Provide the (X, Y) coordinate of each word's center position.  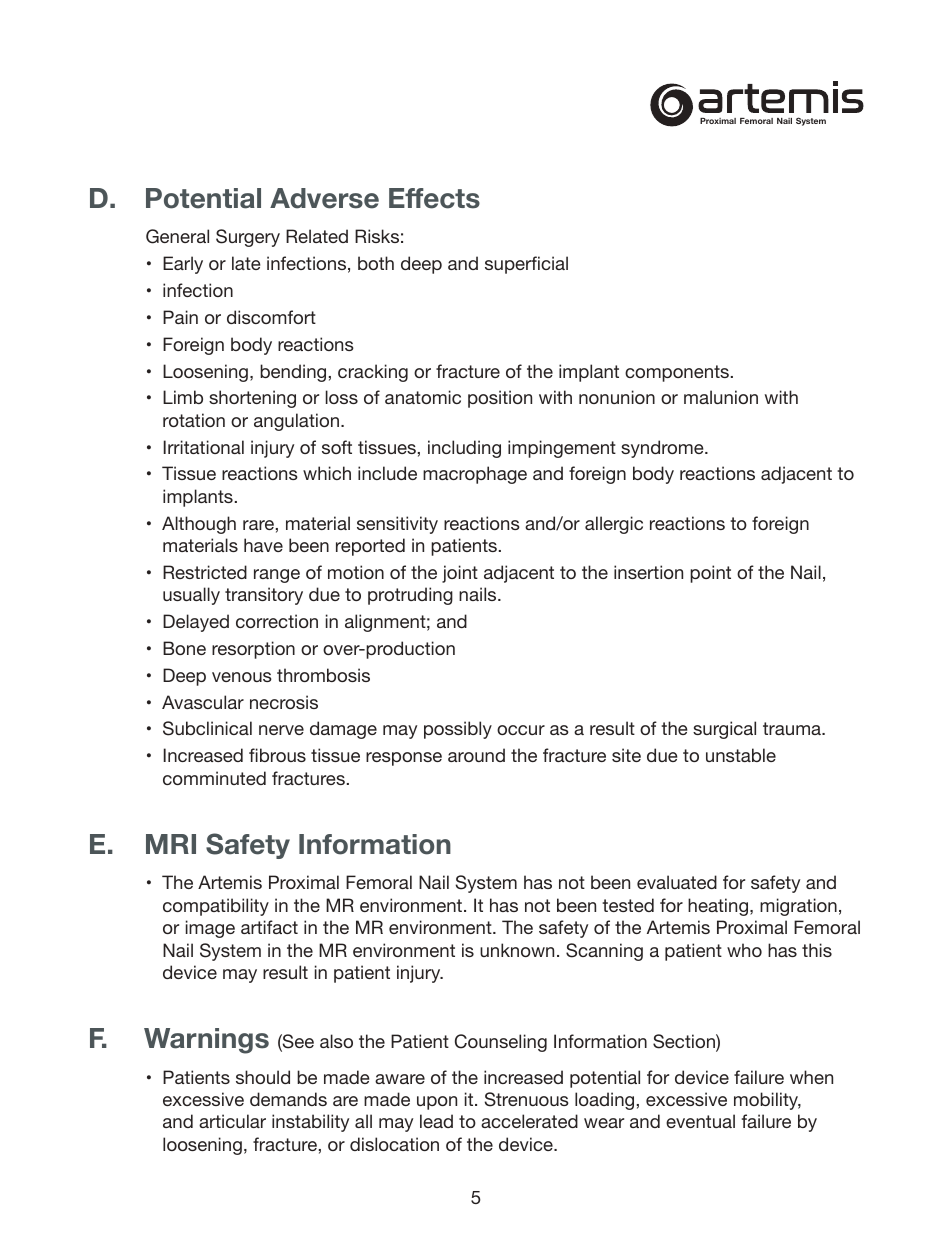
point (710, 574)
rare (258, 525)
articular (232, 1121)
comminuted (214, 778)
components (677, 373)
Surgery (248, 238)
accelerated (529, 1121)
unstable (741, 755)
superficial (526, 265)
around (476, 755)
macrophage (475, 475)
